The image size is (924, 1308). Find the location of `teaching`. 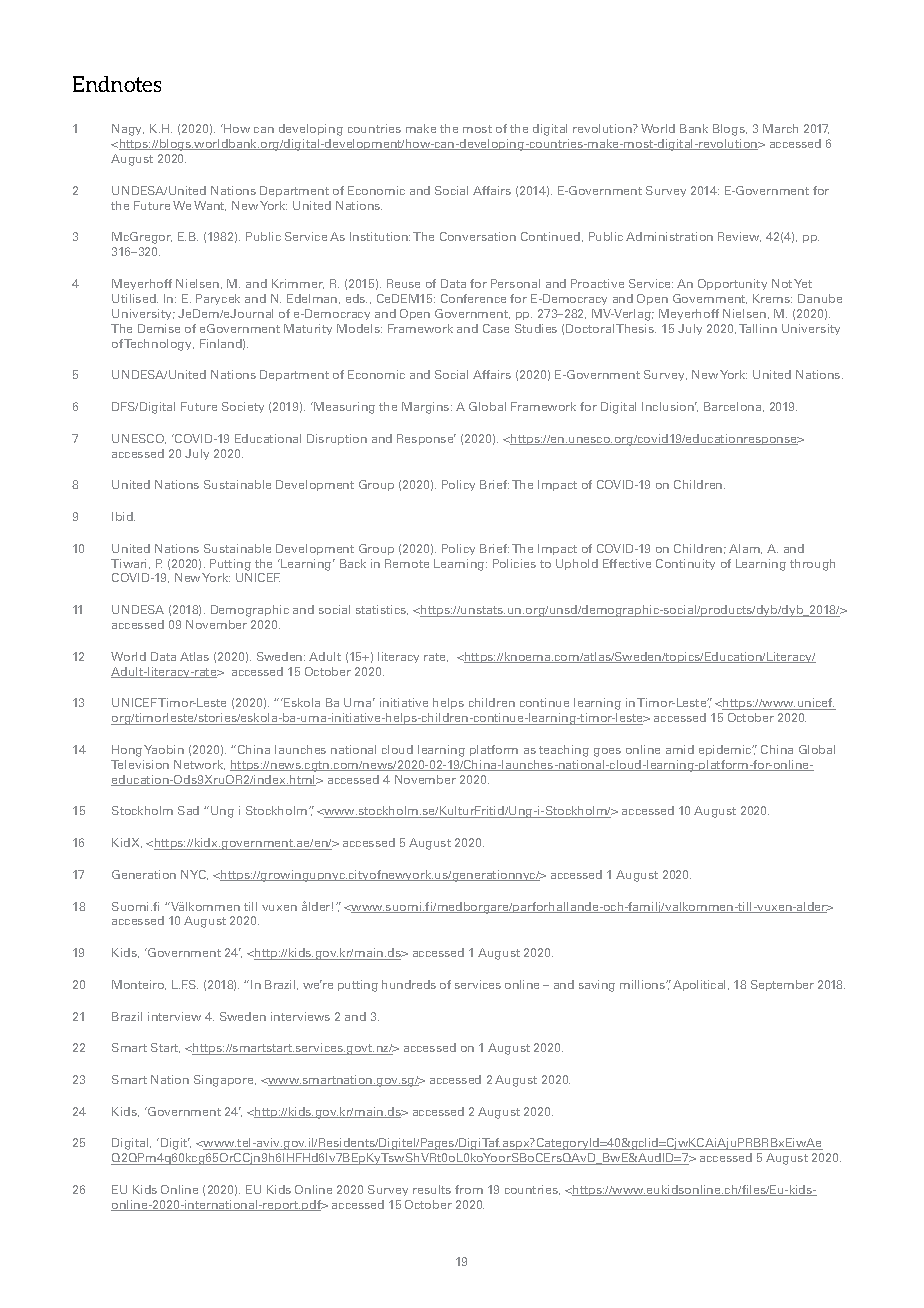

teaching is located at coordinates (564, 751).
